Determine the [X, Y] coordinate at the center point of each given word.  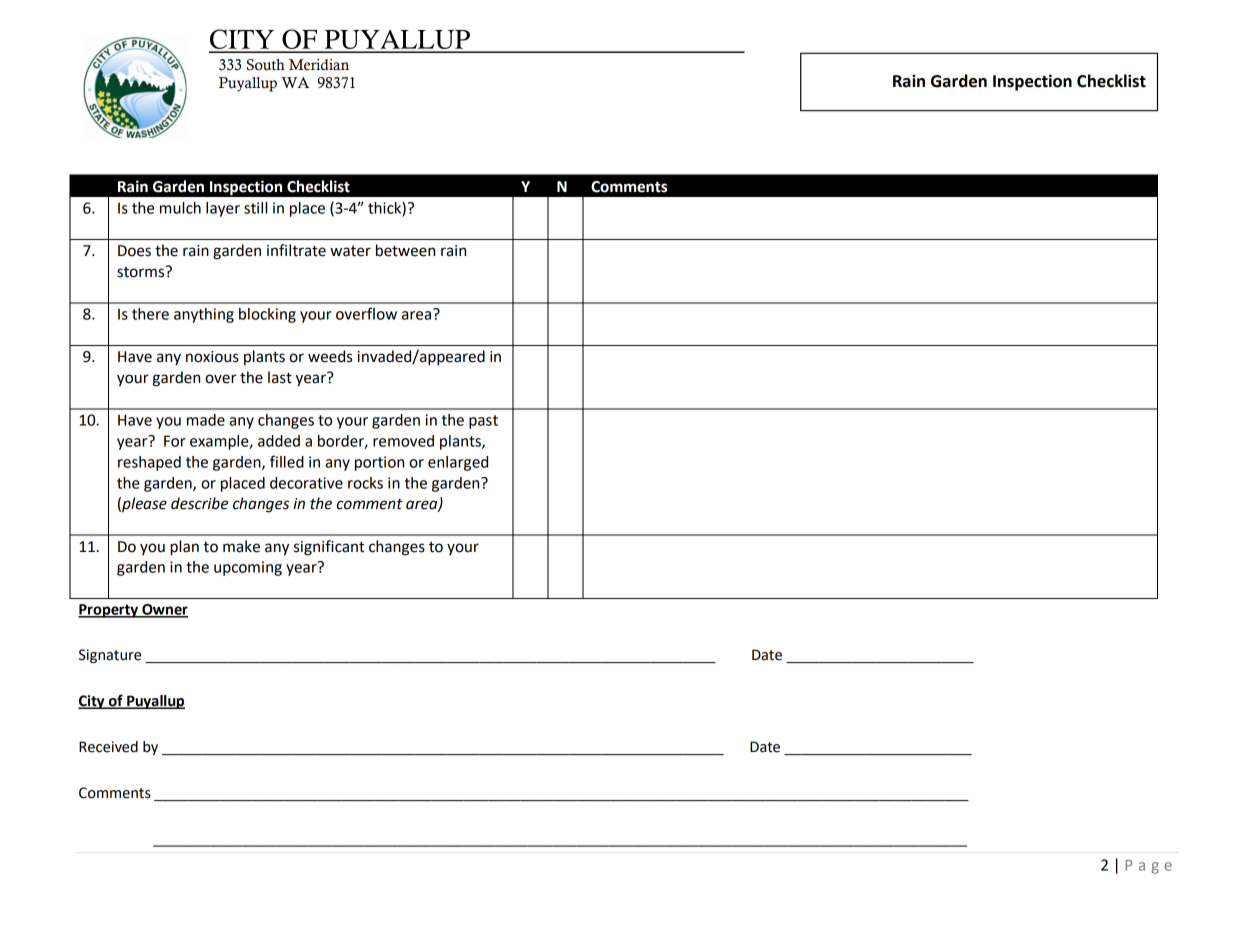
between [405, 250]
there [150, 314]
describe [199, 503]
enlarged [458, 463]
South [266, 65]
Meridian [319, 65]
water [350, 251]
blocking [267, 315]
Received [108, 747]
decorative [306, 483]
